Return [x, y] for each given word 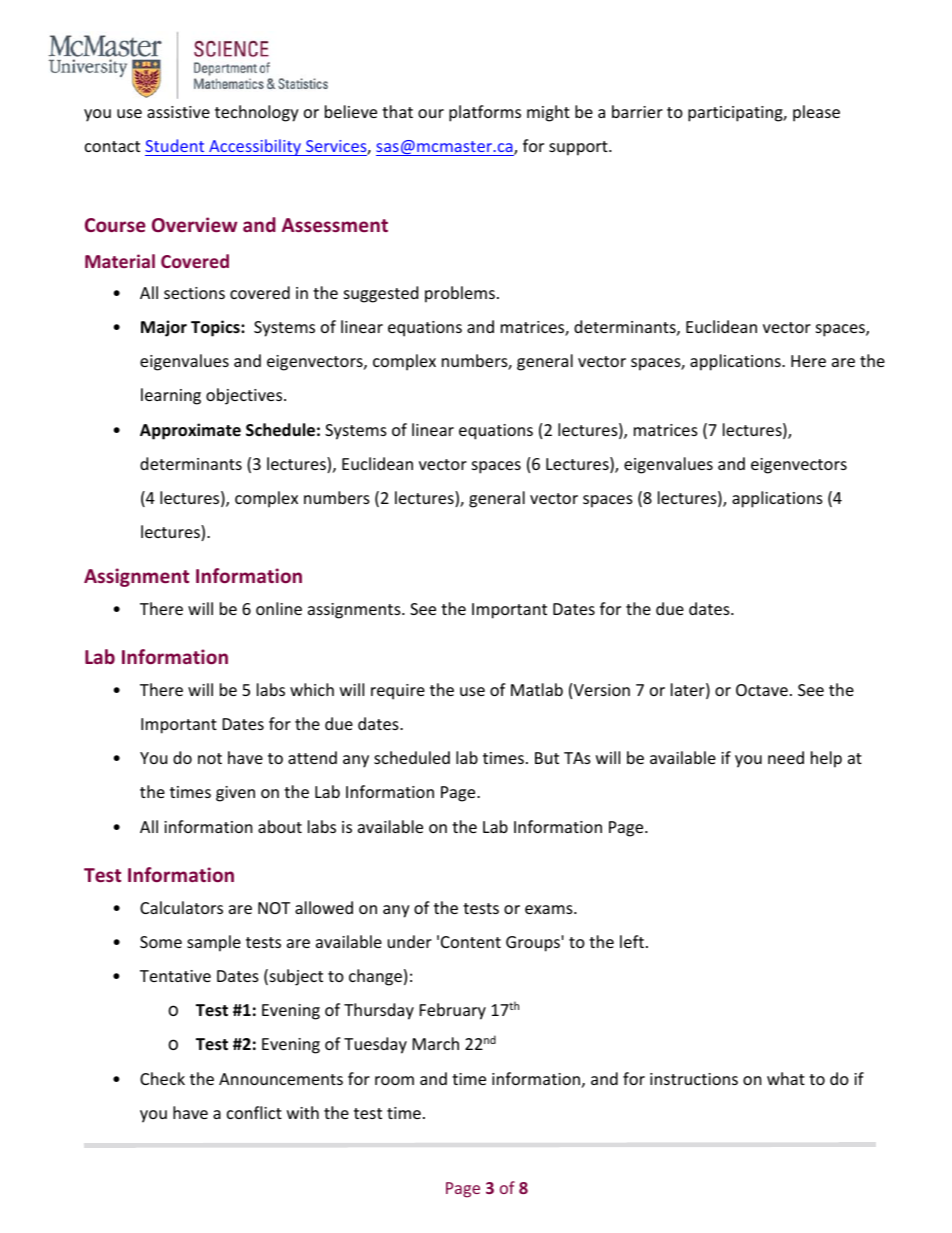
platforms [485, 113]
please [816, 113]
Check [162, 1078]
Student [174, 145]
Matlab [537, 689]
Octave [762, 690]
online [279, 608]
